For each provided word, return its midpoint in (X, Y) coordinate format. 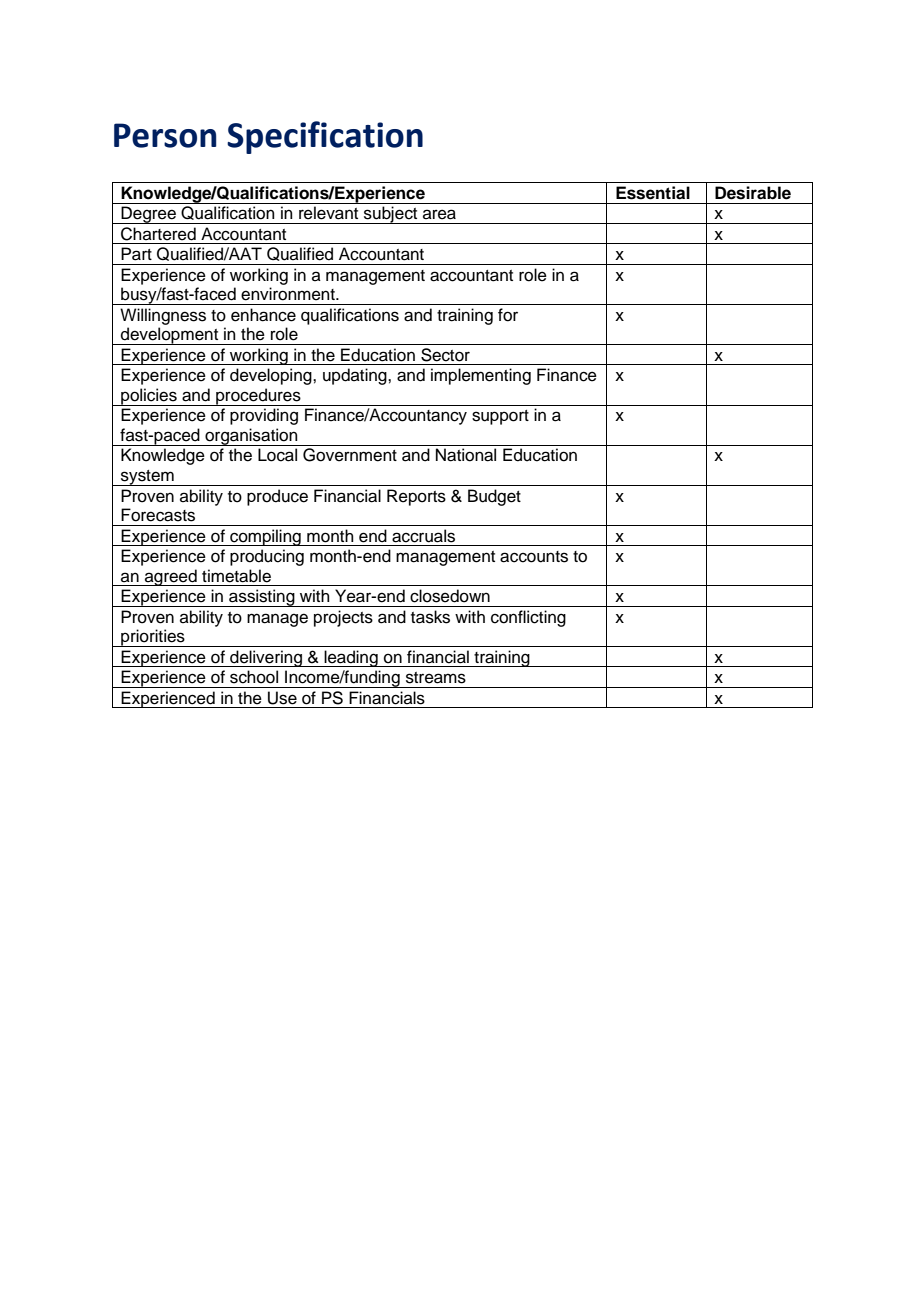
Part (136, 254)
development (170, 336)
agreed (171, 577)
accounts (534, 557)
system (147, 478)
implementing (481, 376)
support (500, 417)
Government (350, 455)
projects (343, 618)
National (466, 455)
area (439, 214)
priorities (153, 638)
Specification (325, 137)
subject (391, 215)
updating (356, 376)
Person (165, 135)
